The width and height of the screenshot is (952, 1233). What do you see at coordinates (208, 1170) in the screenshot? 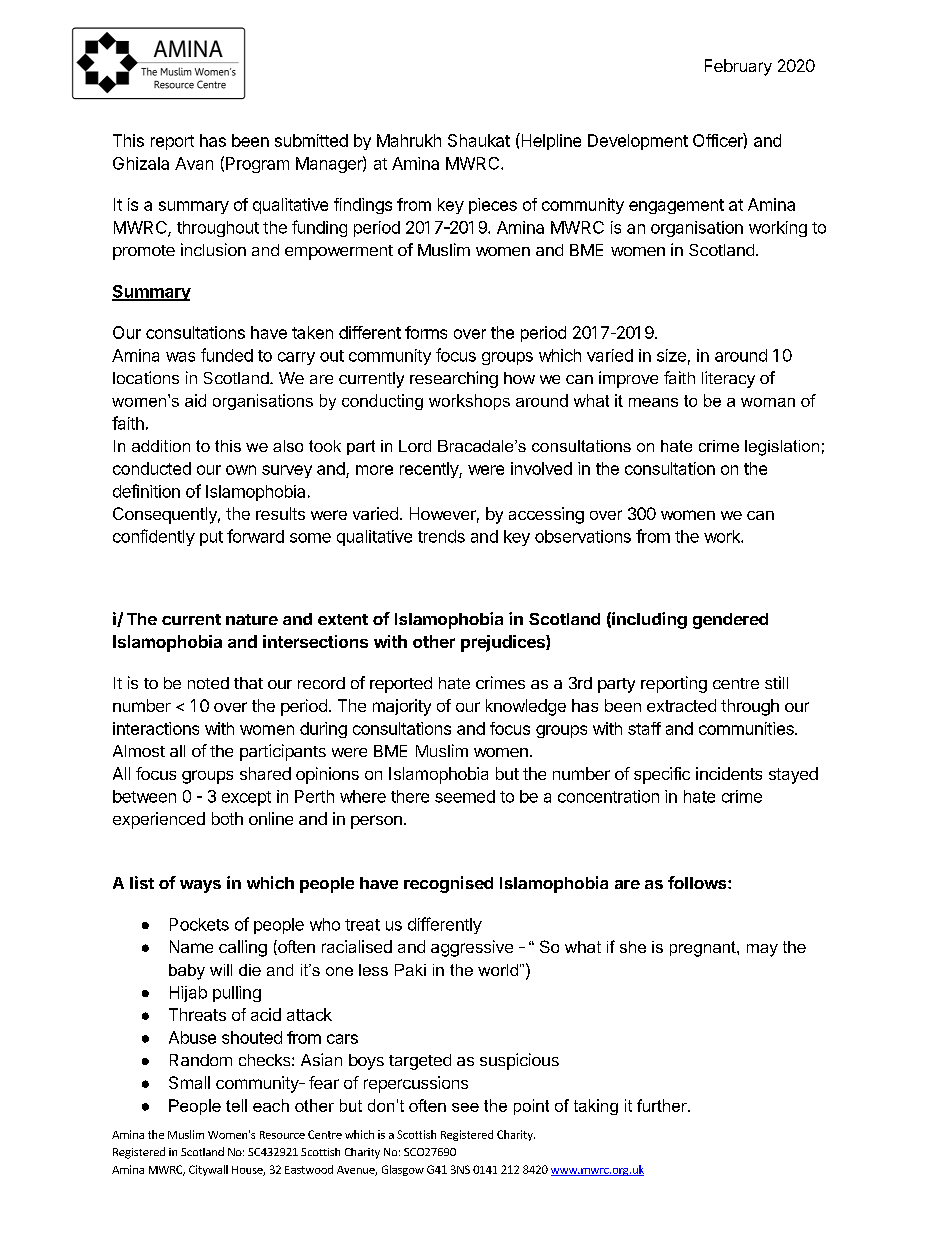
I see `Citywall` at bounding box center [208, 1170].
